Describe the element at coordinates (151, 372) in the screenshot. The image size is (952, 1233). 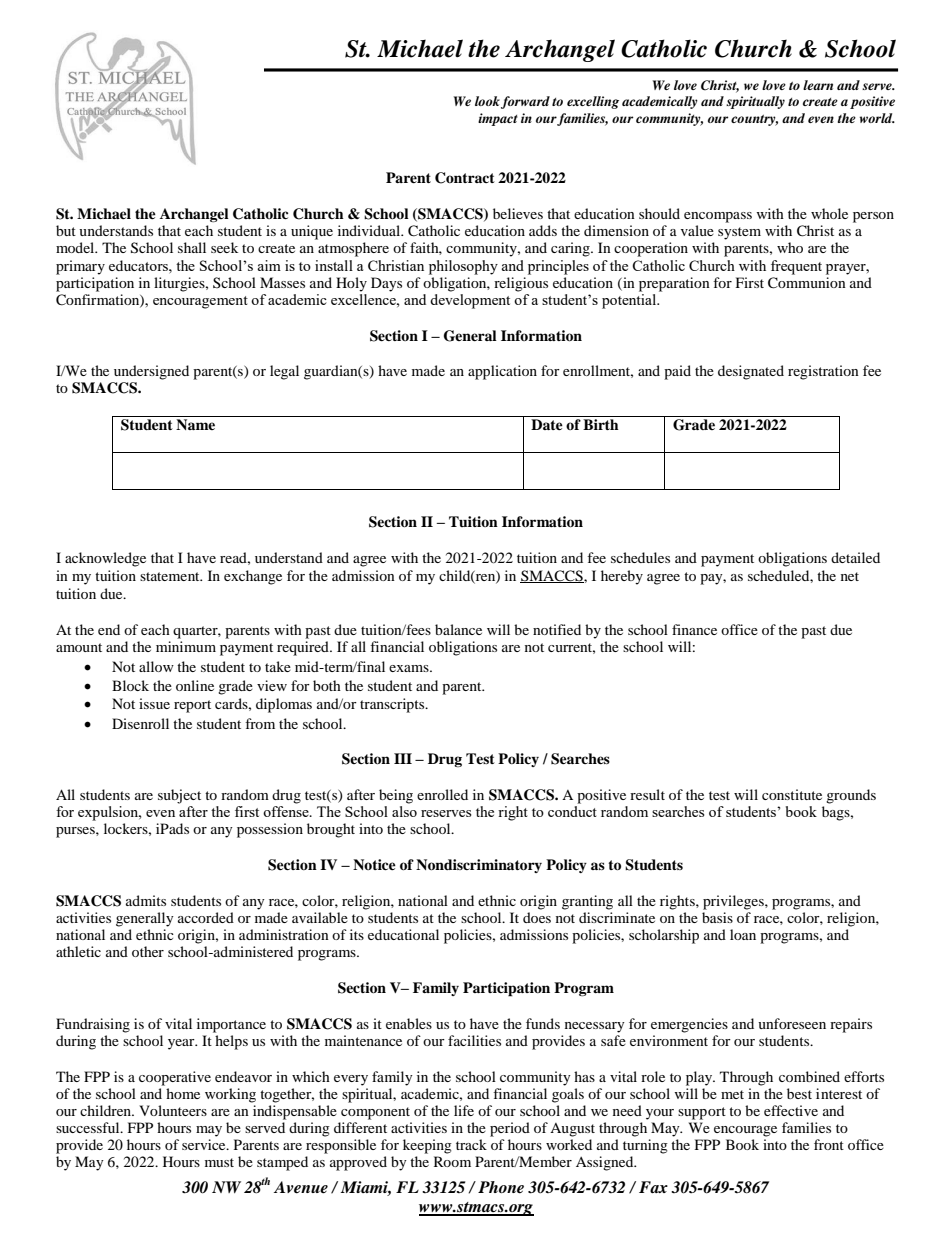
I see `undersigned` at that location.
